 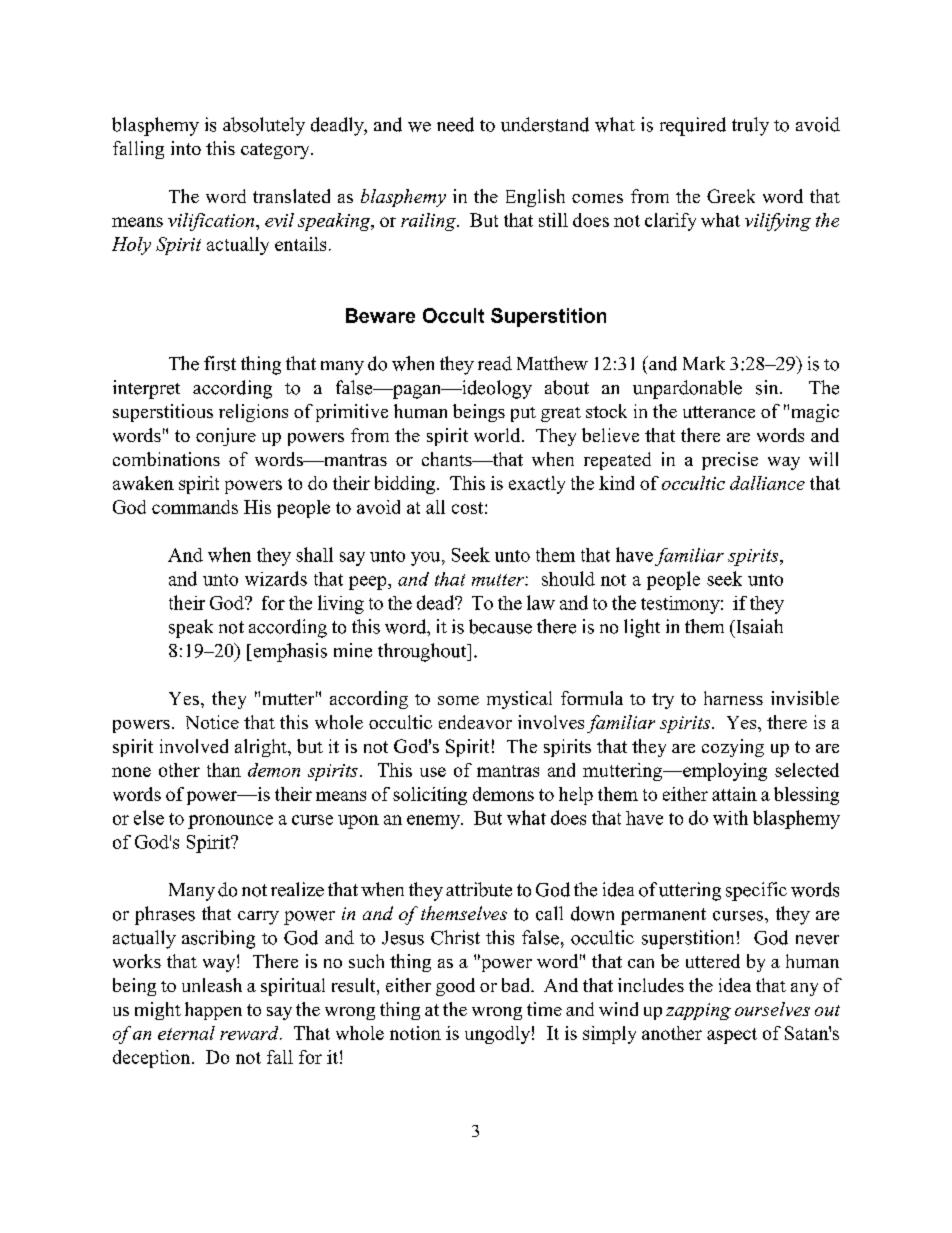 What do you see at coordinates (733, 748) in the screenshot?
I see `cozying` at bounding box center [733, 748].
